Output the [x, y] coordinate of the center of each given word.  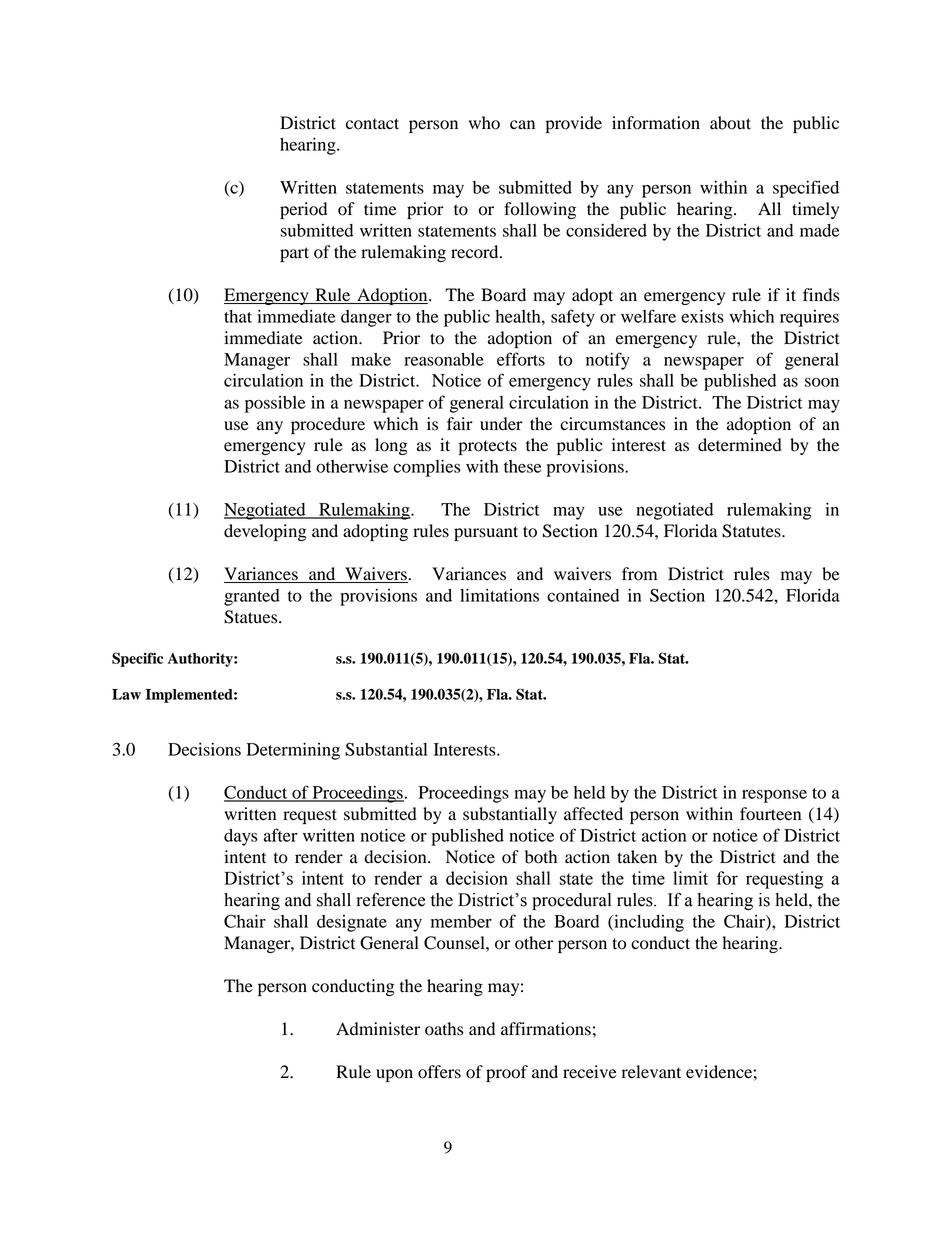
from [639, 574]
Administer [378, 1029]
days [241, 837]
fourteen [770, 814]
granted [252, 597]
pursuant [486, 533]
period [303, 210]
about [730, 123]
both [541, 857]
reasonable [444, 359]
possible [275, 404]
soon [822, 382]
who [484, 123]
